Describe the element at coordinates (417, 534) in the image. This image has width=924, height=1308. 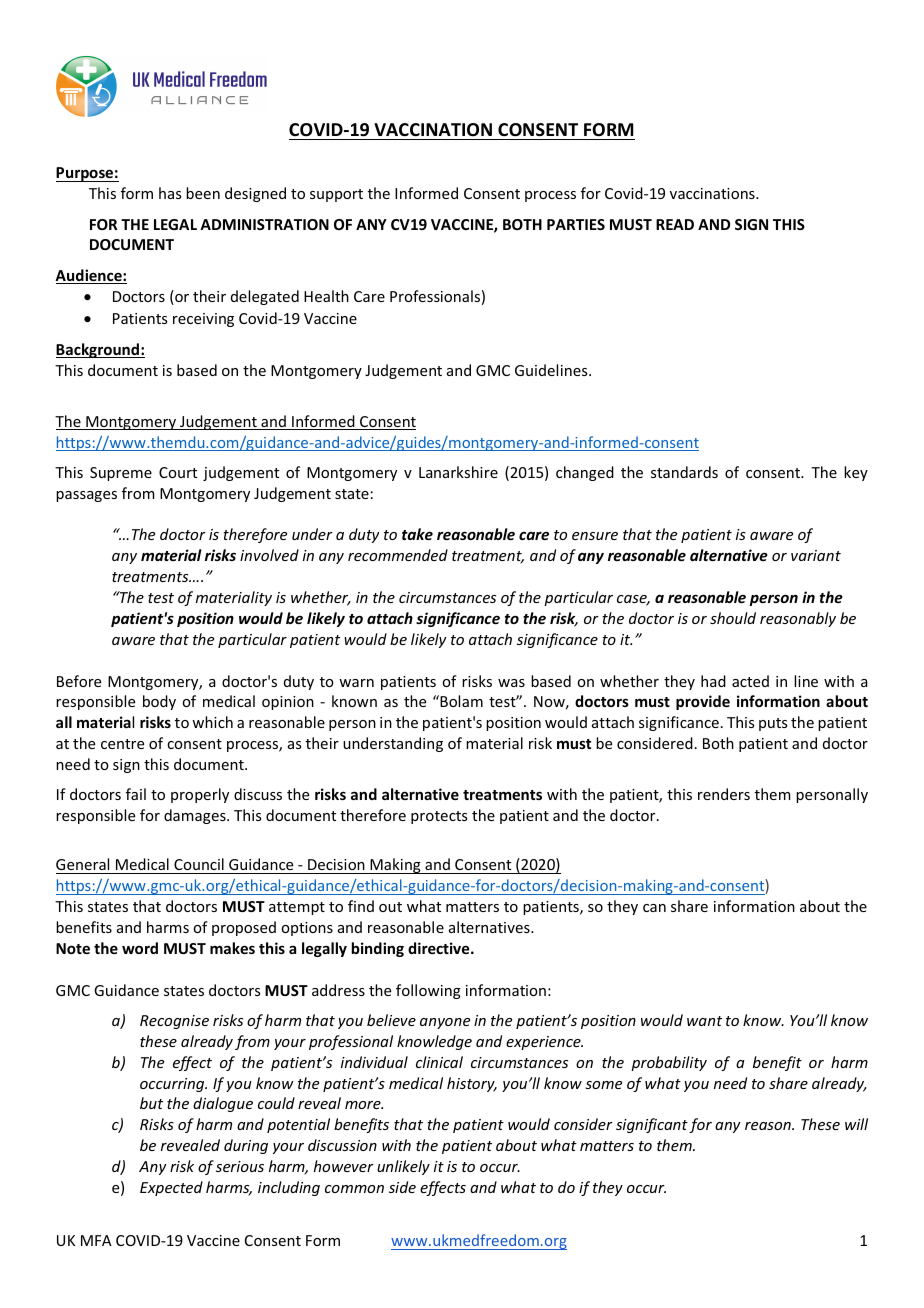
I see `take` at that location.
